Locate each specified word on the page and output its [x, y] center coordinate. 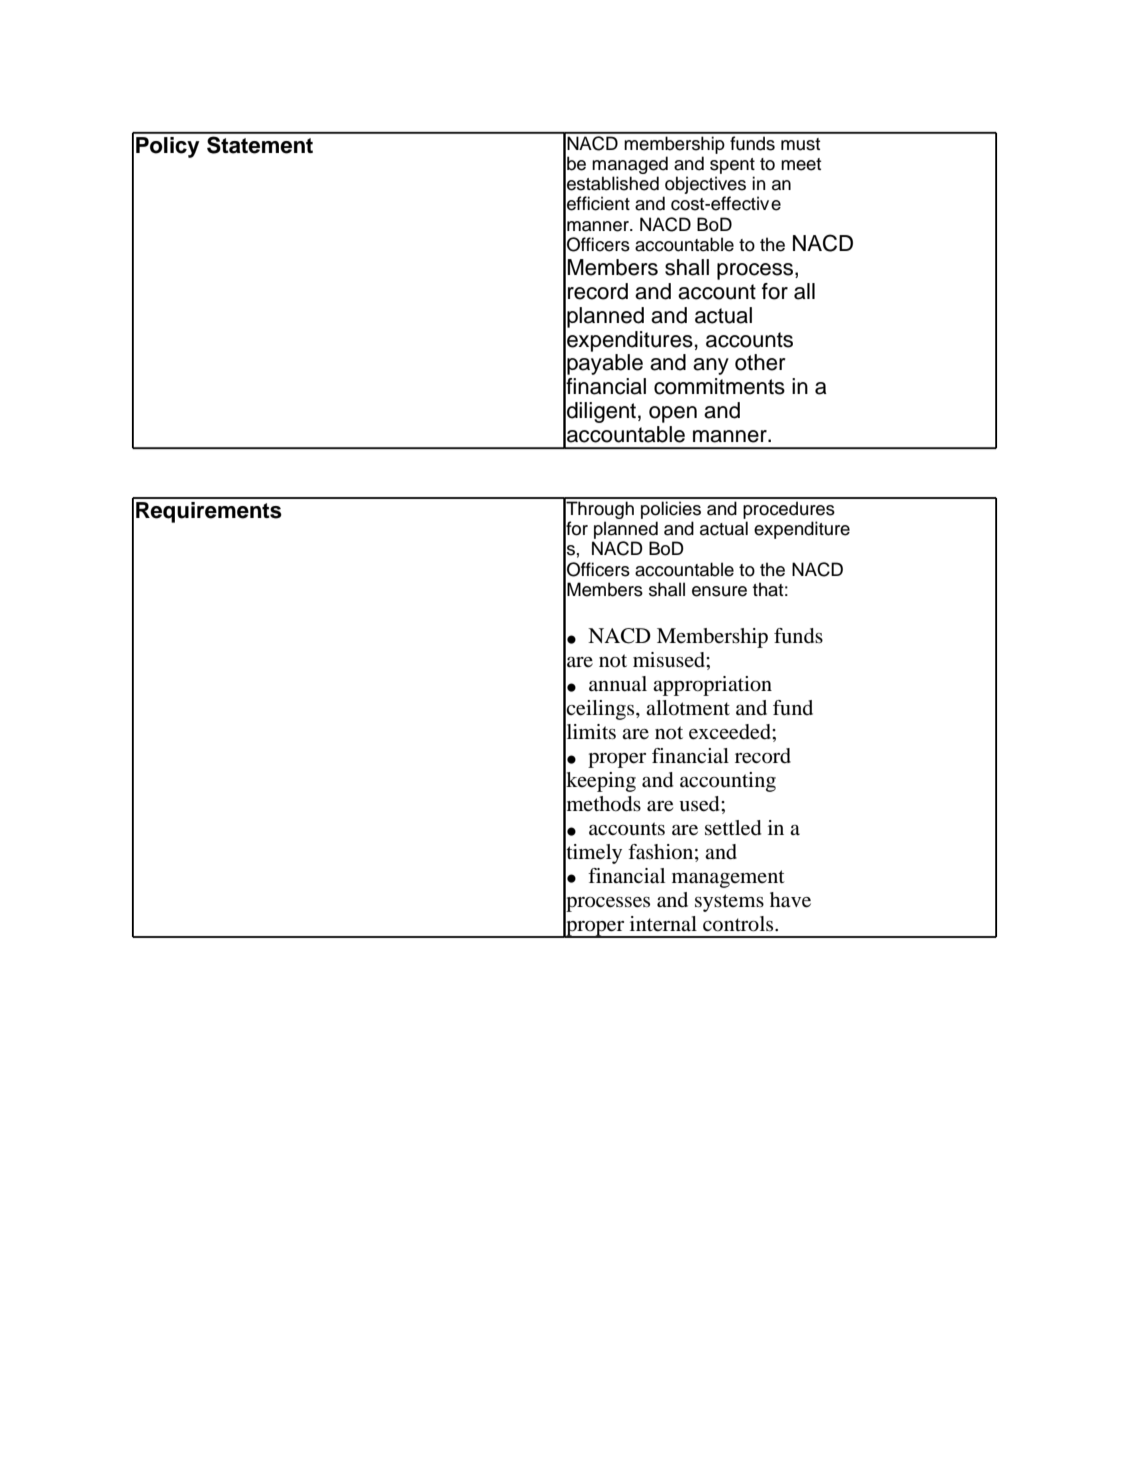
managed [630, 165]
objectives [705, 185]
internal [663, 924]
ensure [719, 591]
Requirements [209, 512]
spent [732, 166]
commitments [719, 386]
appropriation [712, 686]
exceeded [731, 732]
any [711, 366]
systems [729, 903]
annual [618, 684]
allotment [688, 708]
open [673, 414]
